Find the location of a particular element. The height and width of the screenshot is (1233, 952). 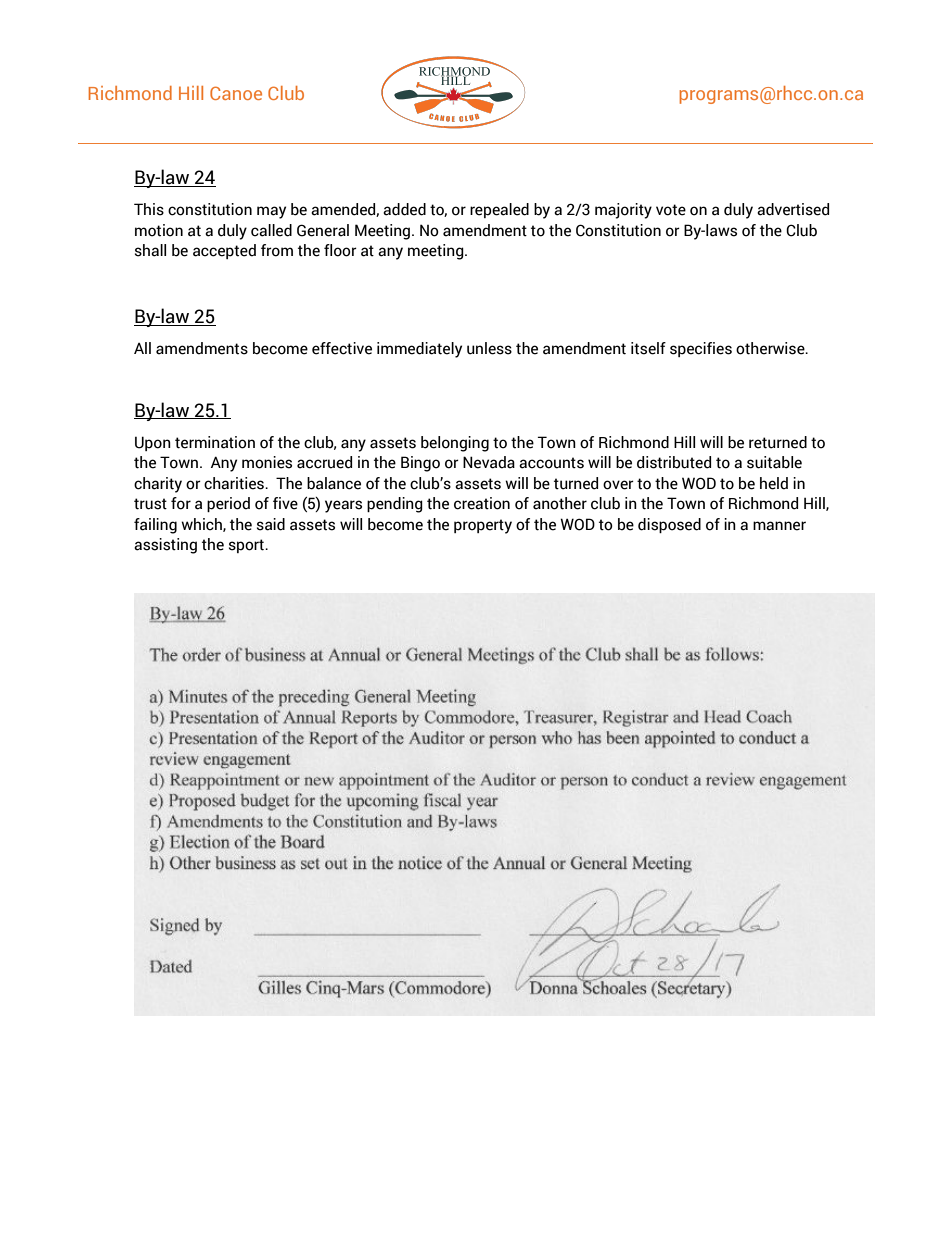

repealed is located at coordinates (499, 210).
